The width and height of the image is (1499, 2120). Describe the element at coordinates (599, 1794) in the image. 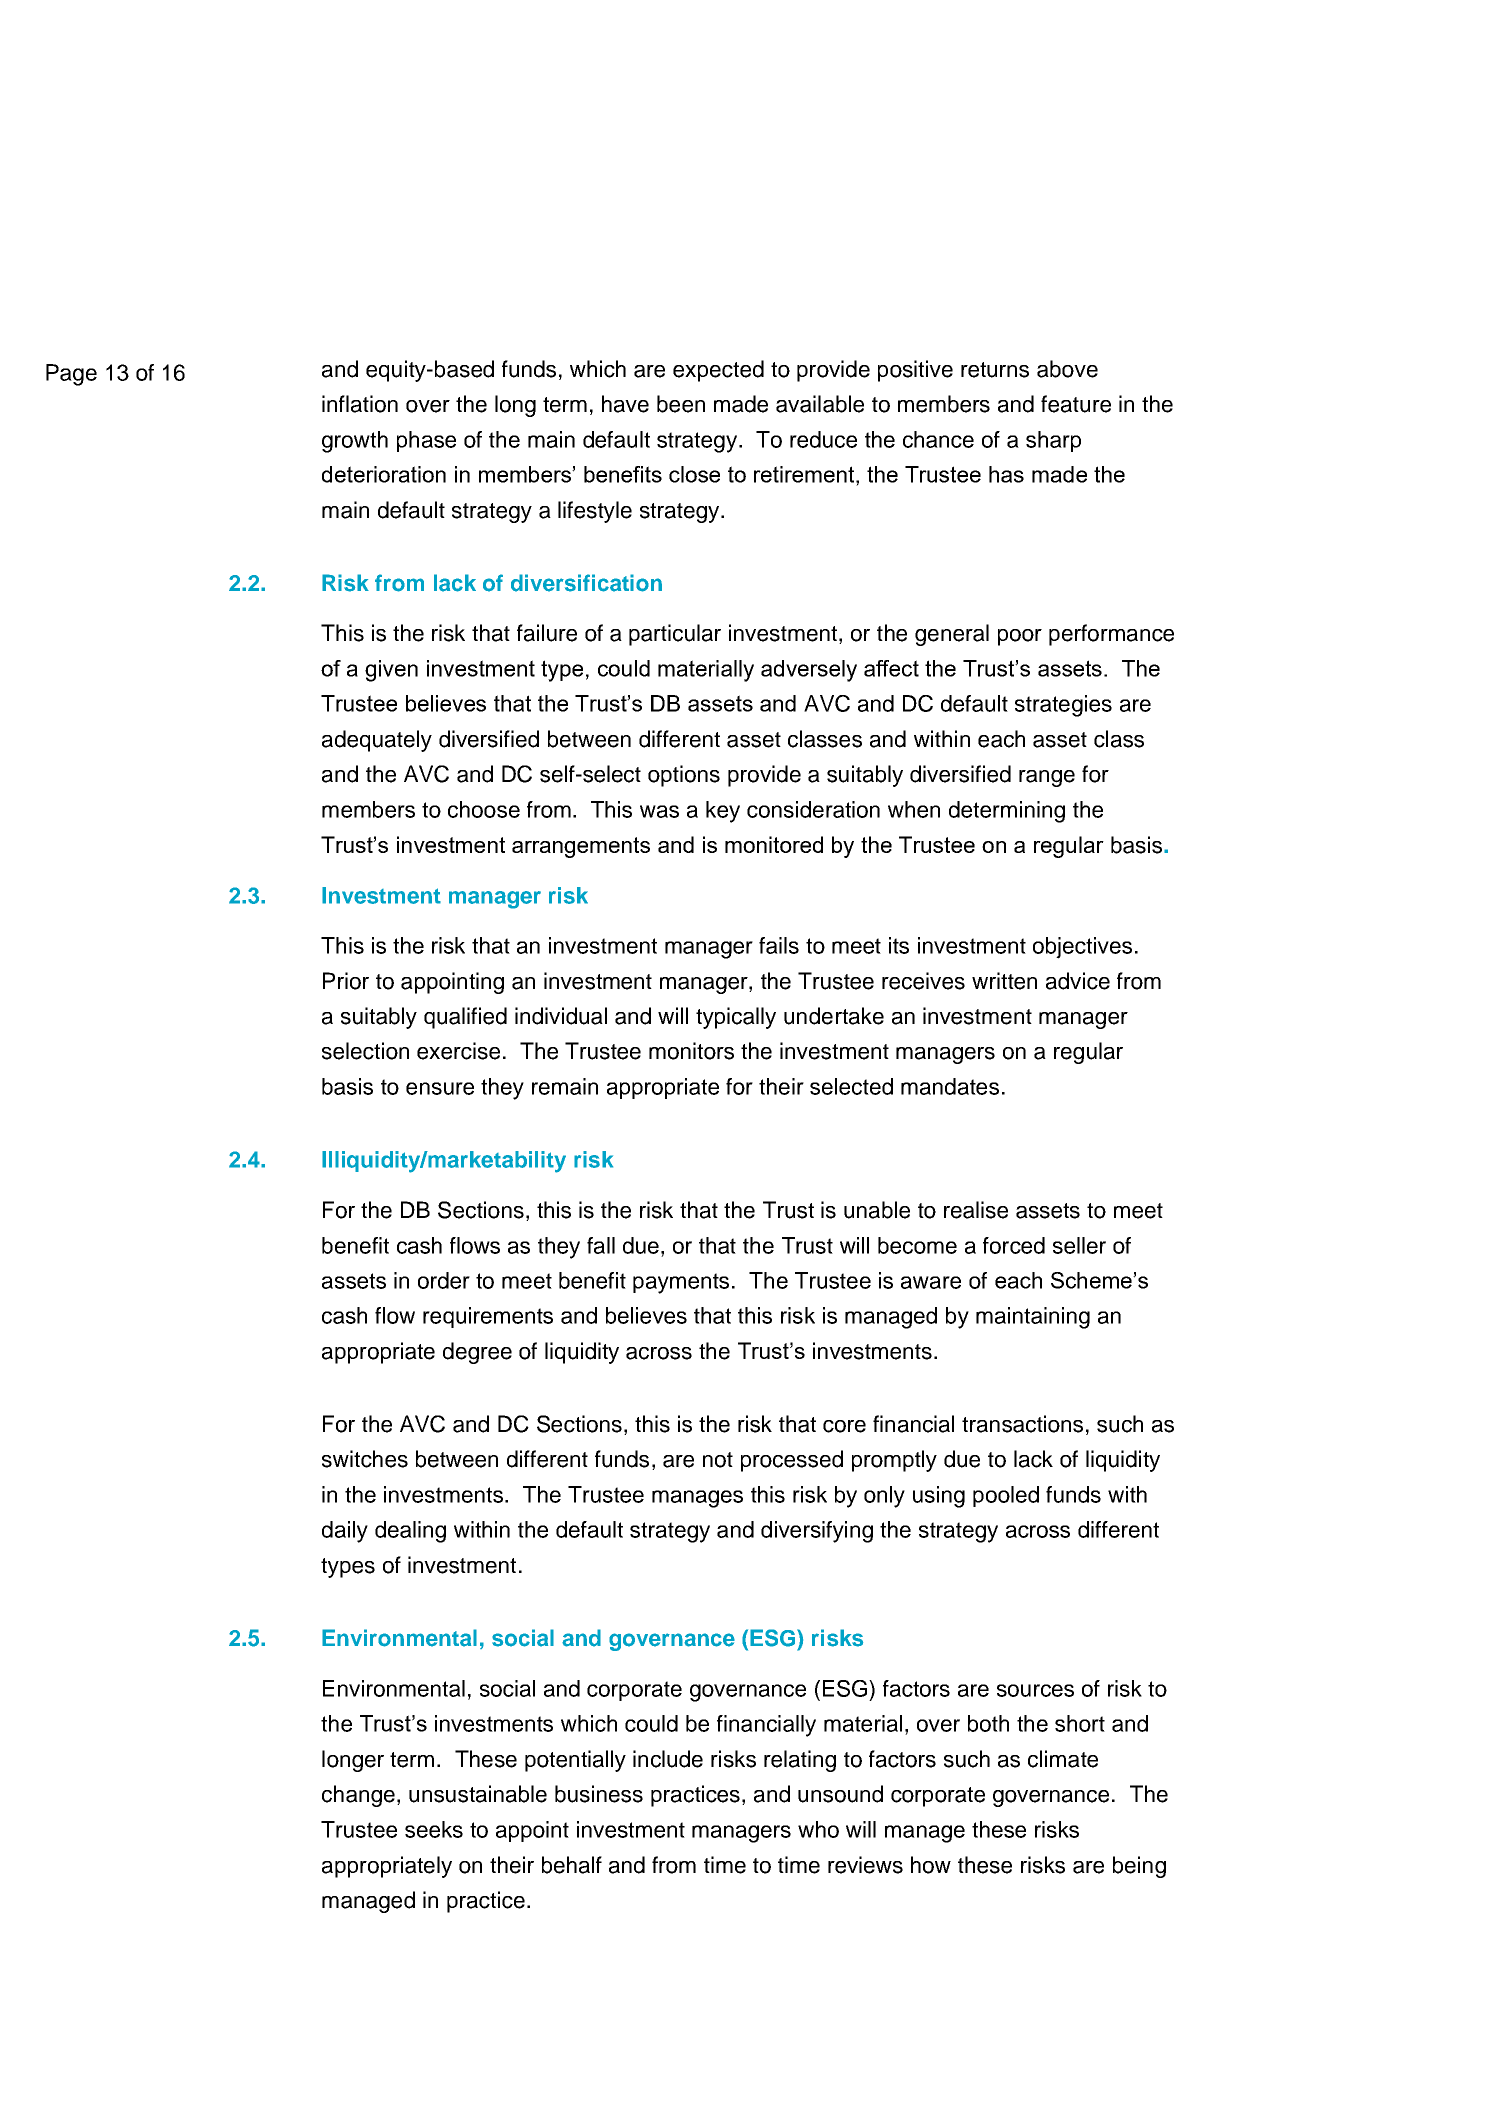

I see `business` at that location.
